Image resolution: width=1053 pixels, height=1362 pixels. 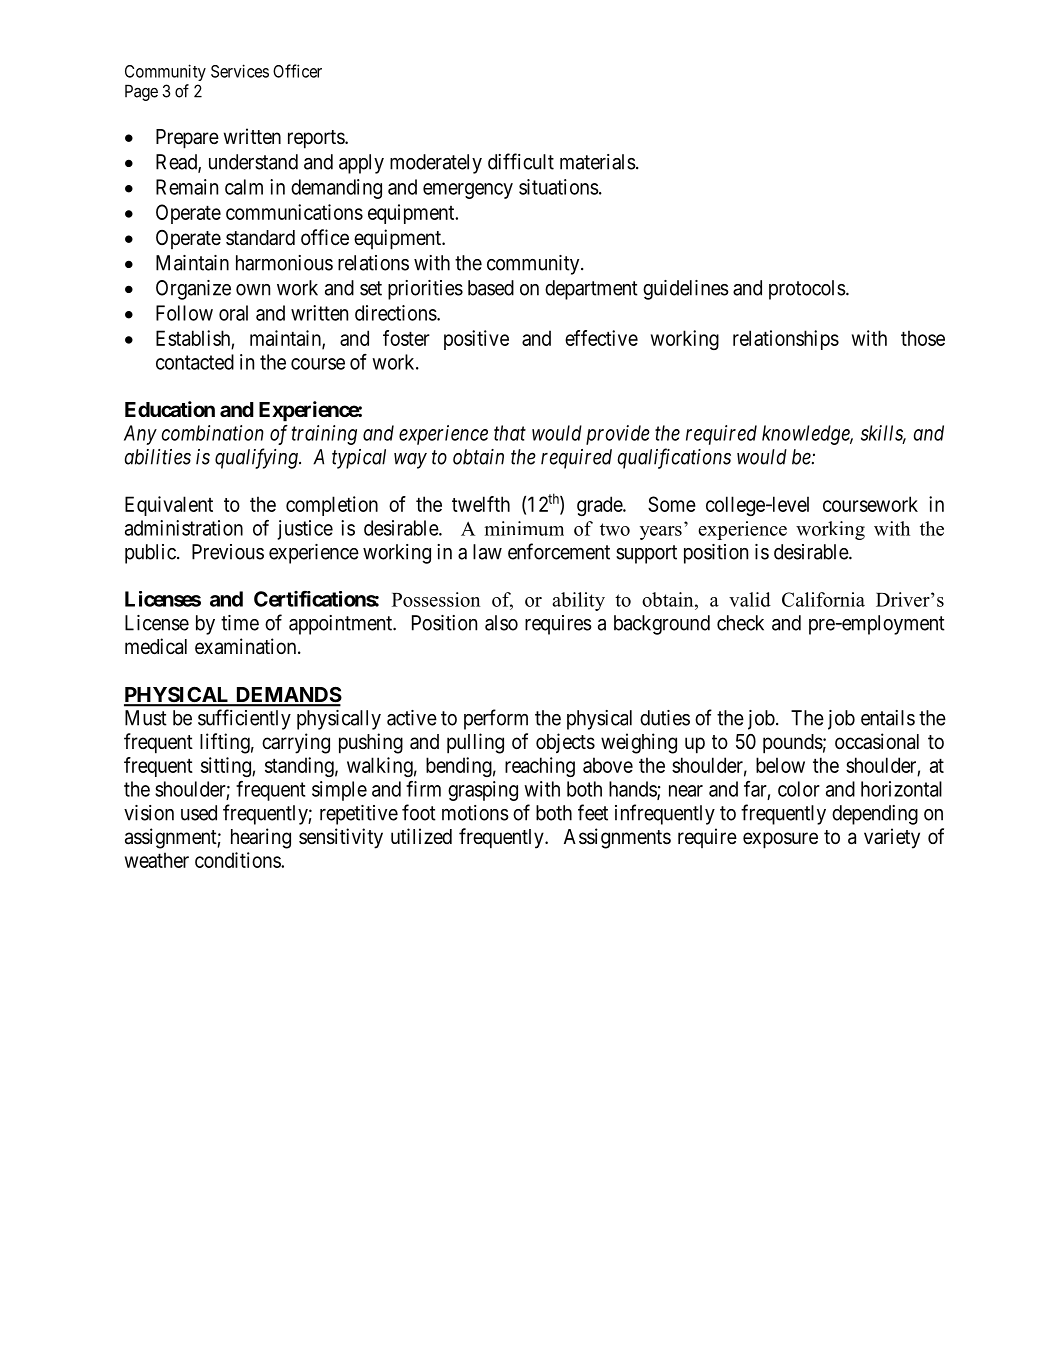 What do you see at coordinates (521, 161) in the screenshot?
I see `difficult` at bounding box center [521, 161].
